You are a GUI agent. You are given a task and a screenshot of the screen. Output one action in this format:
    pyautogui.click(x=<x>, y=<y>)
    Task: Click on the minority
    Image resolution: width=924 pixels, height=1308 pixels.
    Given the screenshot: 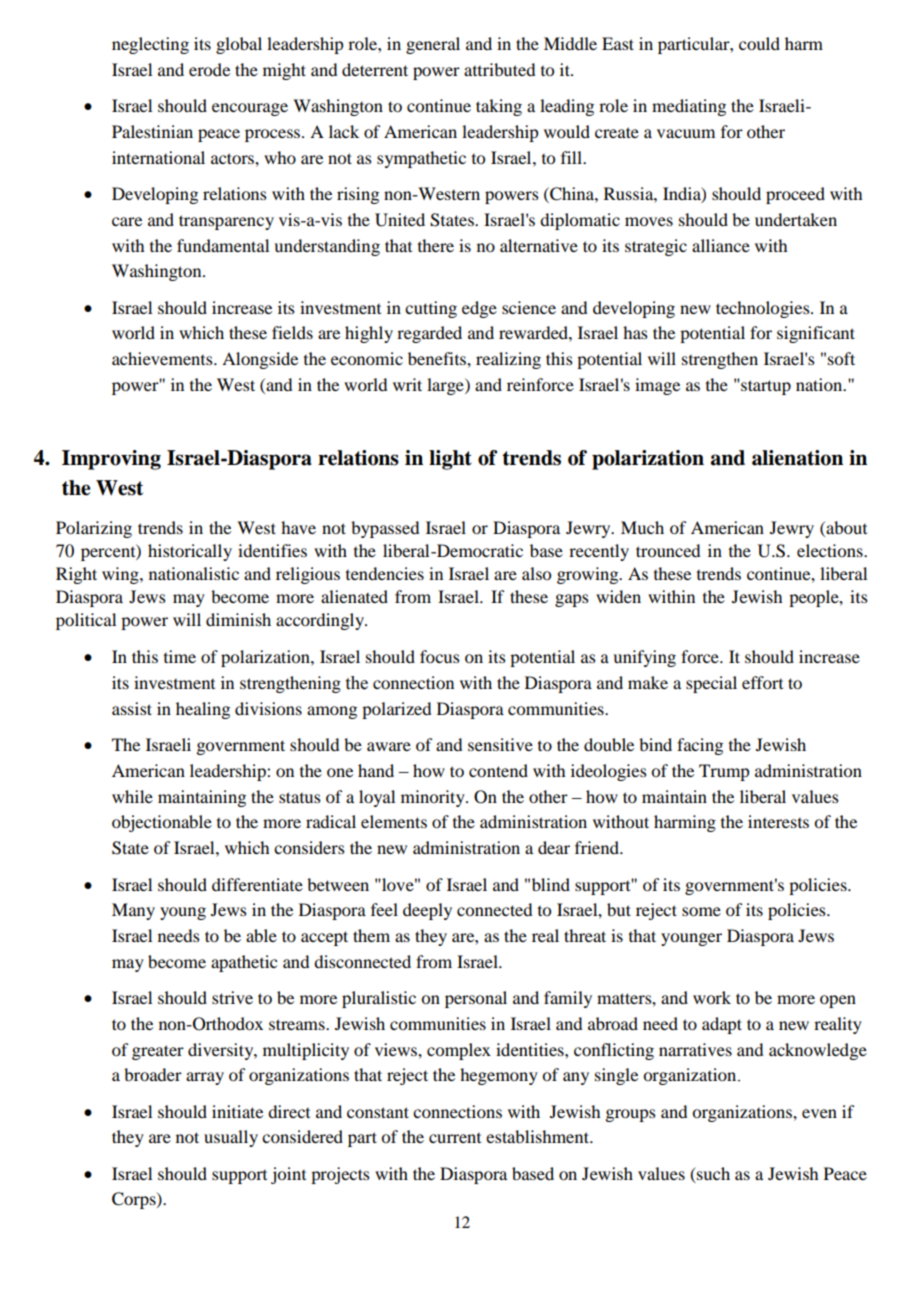 What is the action you would take?
    pyautogui.click(x=434, y=798)
